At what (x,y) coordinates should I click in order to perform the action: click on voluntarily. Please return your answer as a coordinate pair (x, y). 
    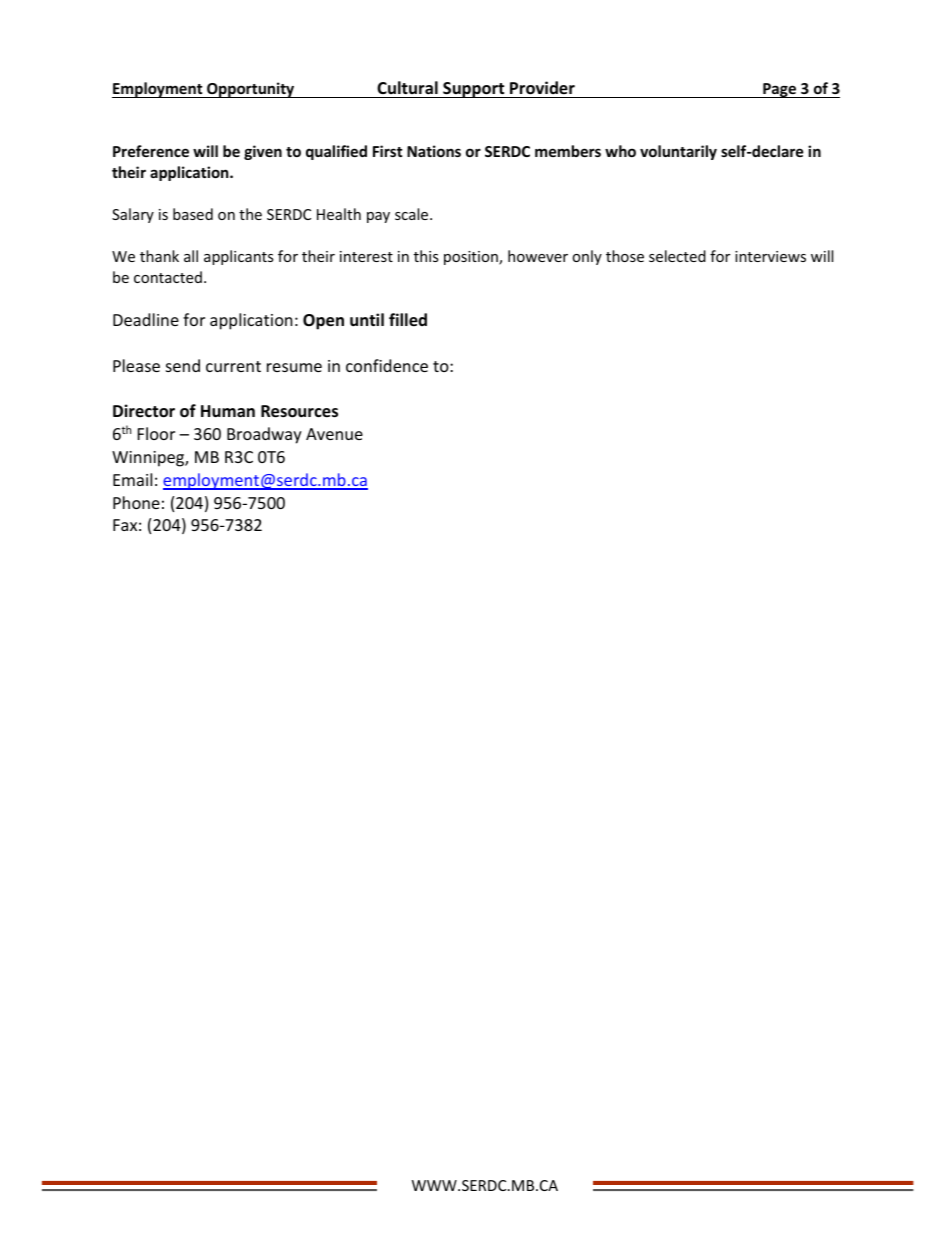
    Looking at the image, I should click on (678, 152).
